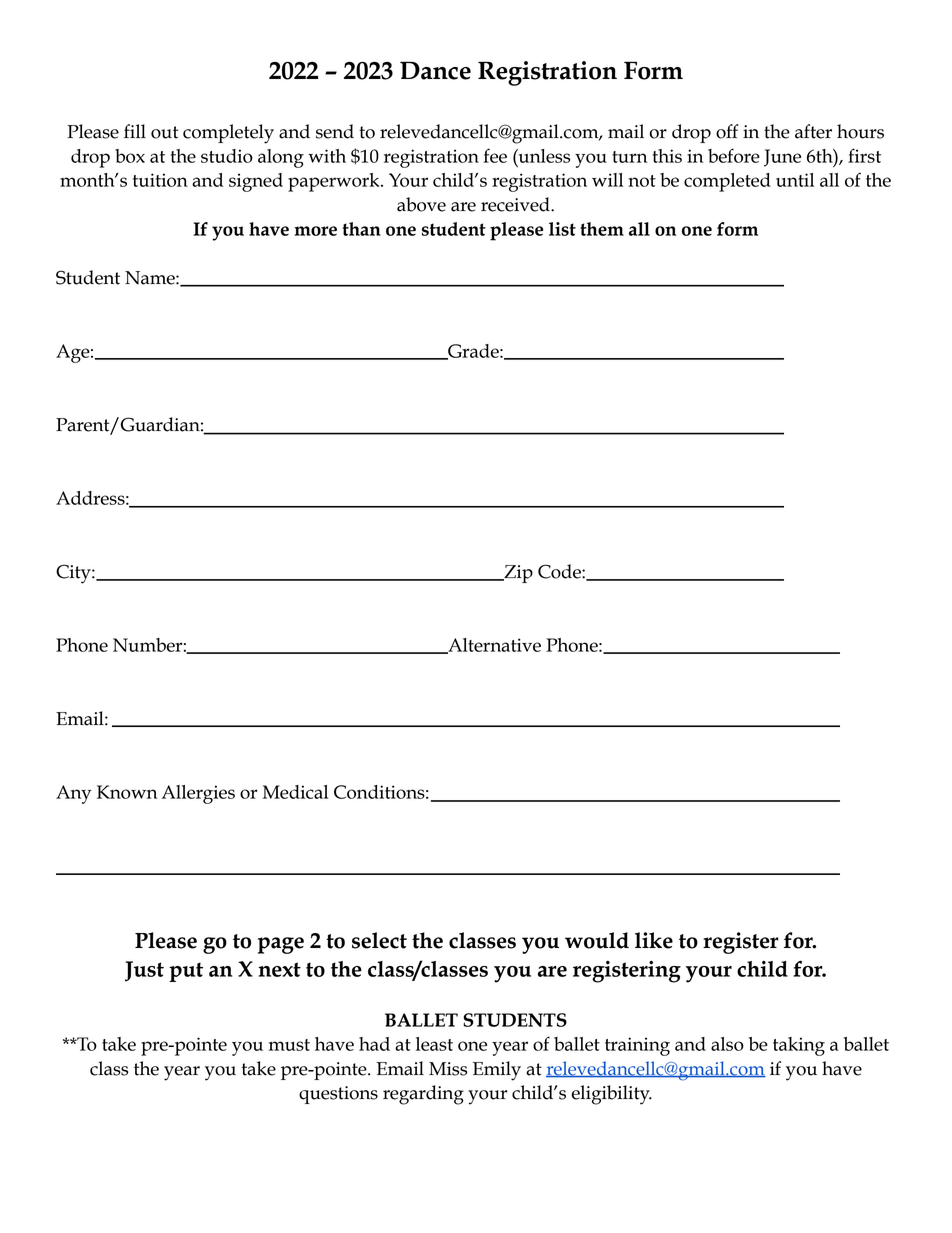  Describe the element at coordinates (654, 940) in the screenshot. I see `like` at that location.
